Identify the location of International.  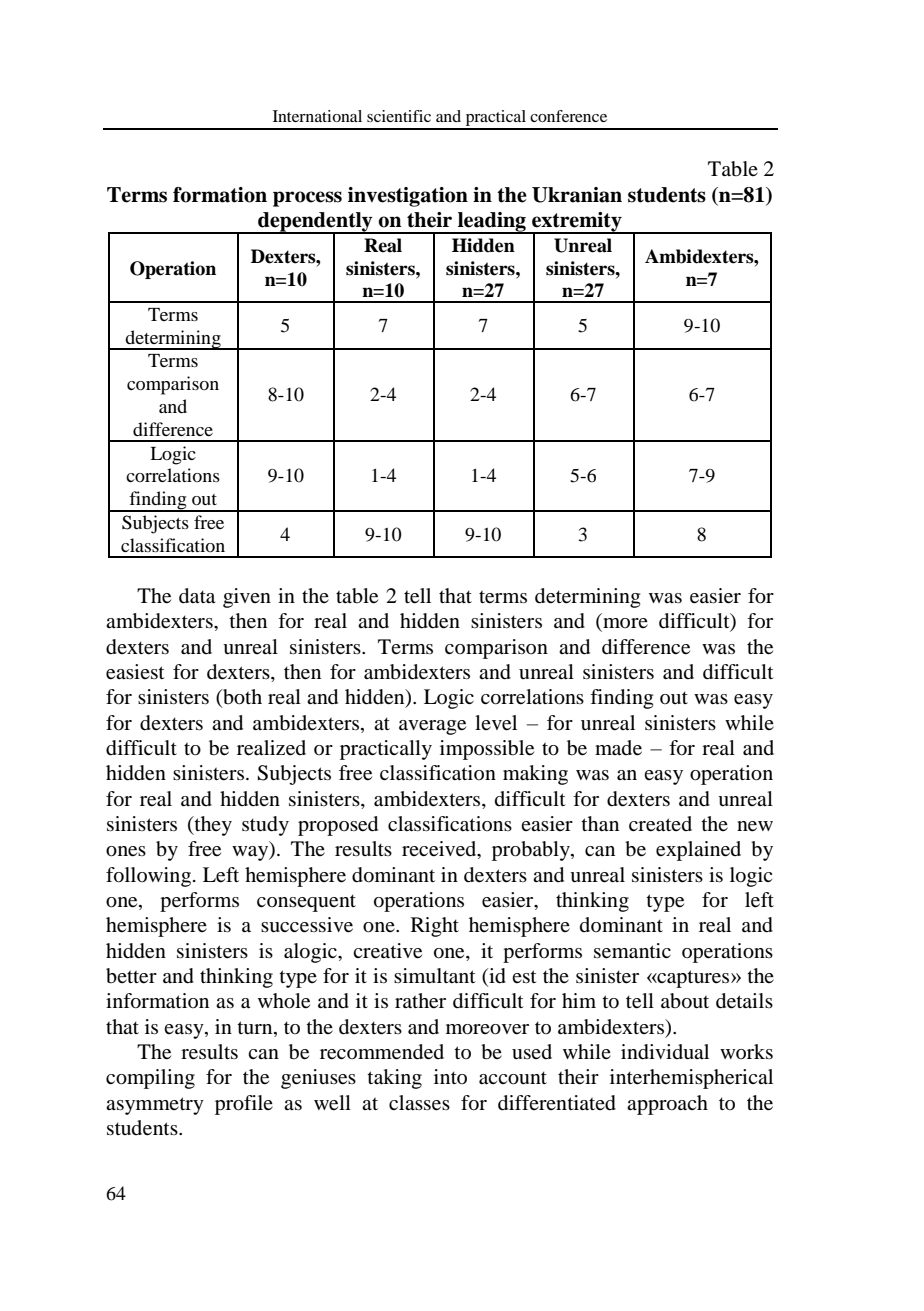
(317, 116).
